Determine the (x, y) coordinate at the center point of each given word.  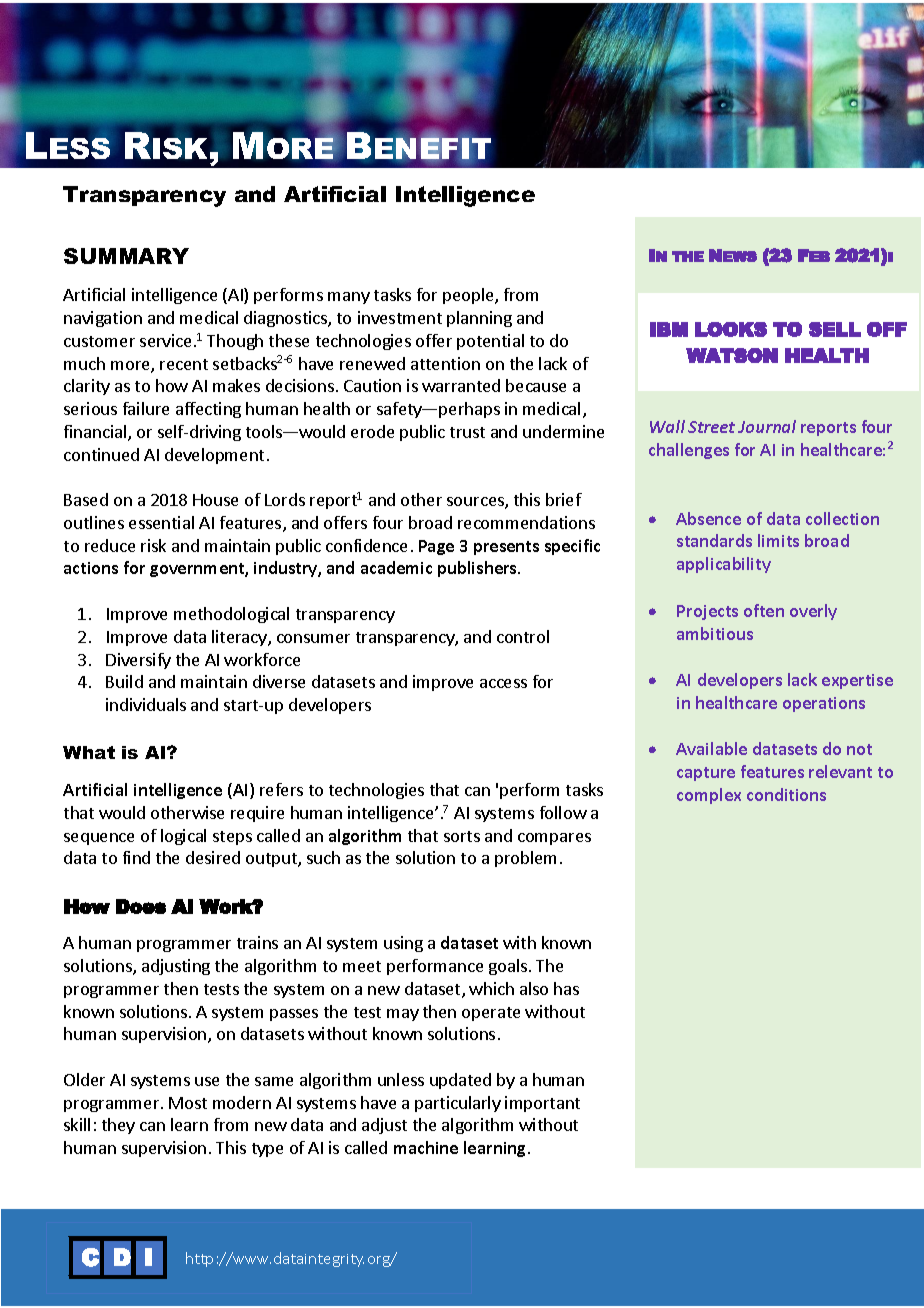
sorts (462, 836)
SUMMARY (126, 256)
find (136, 857)
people (469, 296)
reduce (110, 545)
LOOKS (731, 329)
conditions (786, 794)
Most (188, 1103)
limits (778, 540)
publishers (478, 569)
